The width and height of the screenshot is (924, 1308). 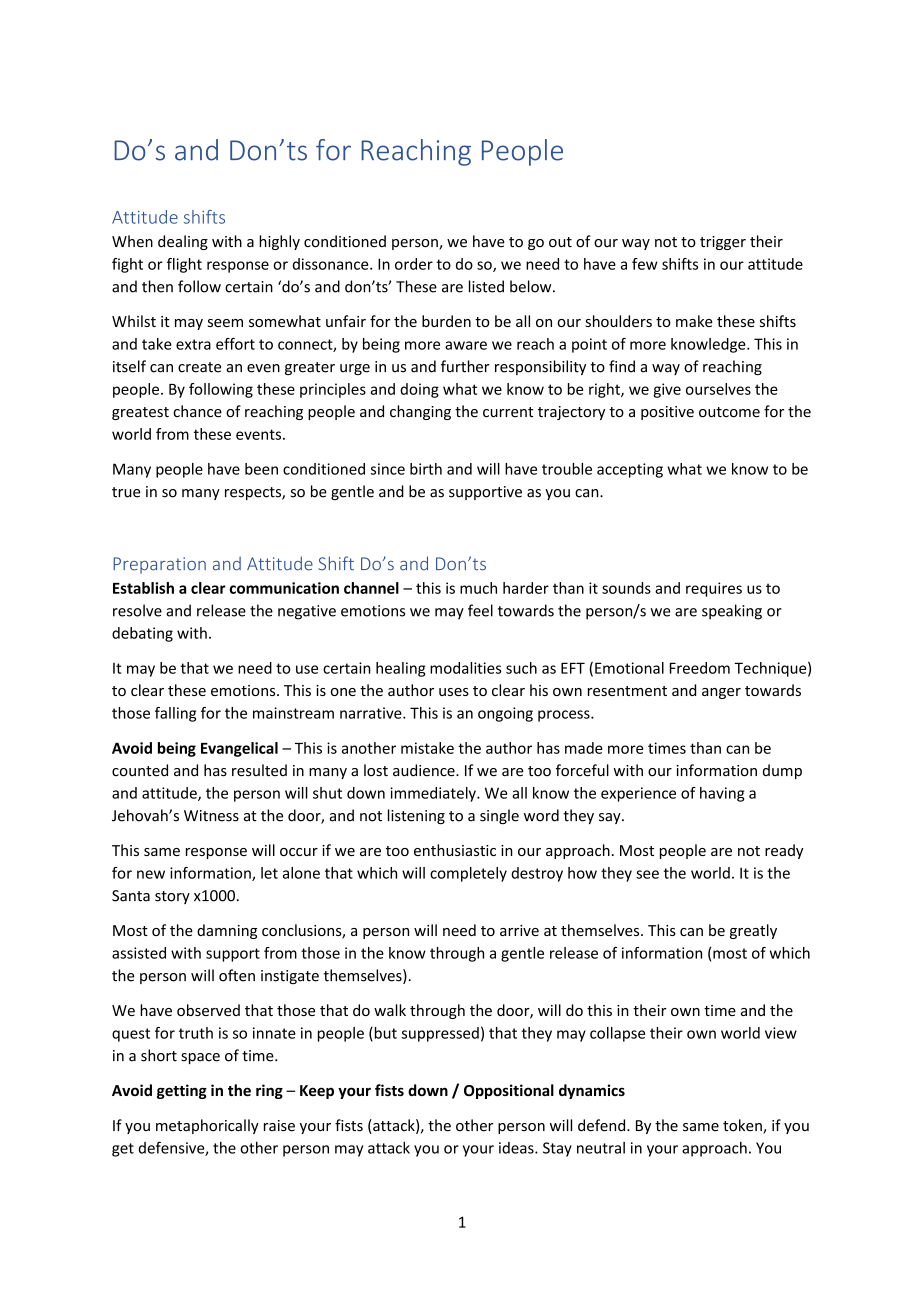 What do you see at coordinates (723, 243) in the screenshot?
I see `trigger` at bounding box center [723, 243].
